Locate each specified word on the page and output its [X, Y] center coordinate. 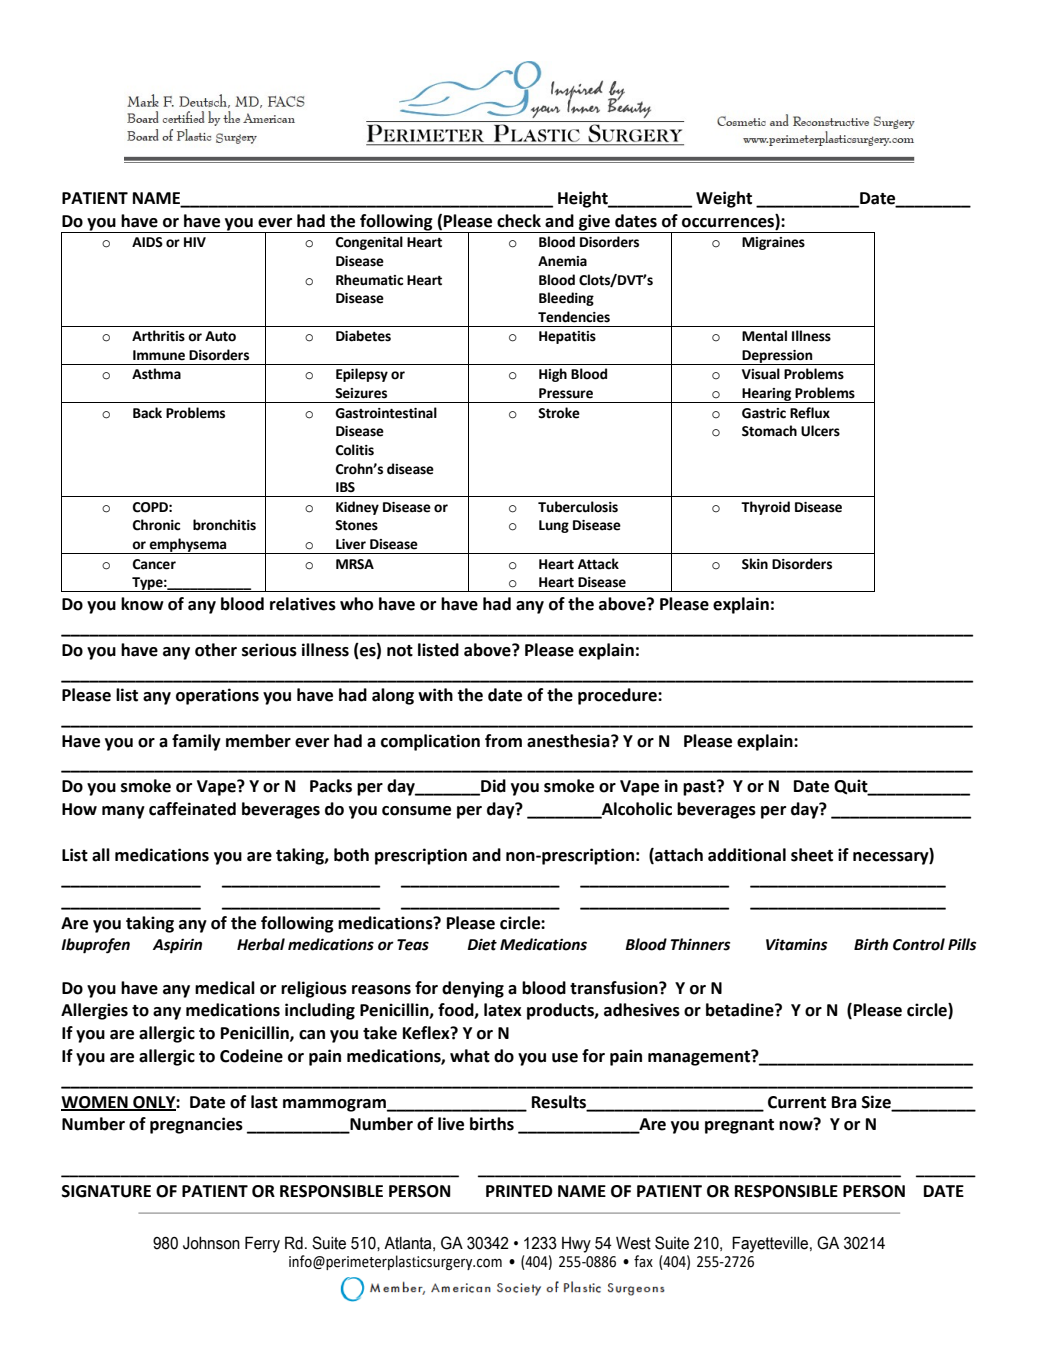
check [519, 221]
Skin [755, 564]
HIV [195, 242]
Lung [554, 526]
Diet [482, 944]
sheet [812, 855]
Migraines [773, 243]
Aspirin [177, 946]
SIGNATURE [106, 1191]
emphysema [188, 546]
